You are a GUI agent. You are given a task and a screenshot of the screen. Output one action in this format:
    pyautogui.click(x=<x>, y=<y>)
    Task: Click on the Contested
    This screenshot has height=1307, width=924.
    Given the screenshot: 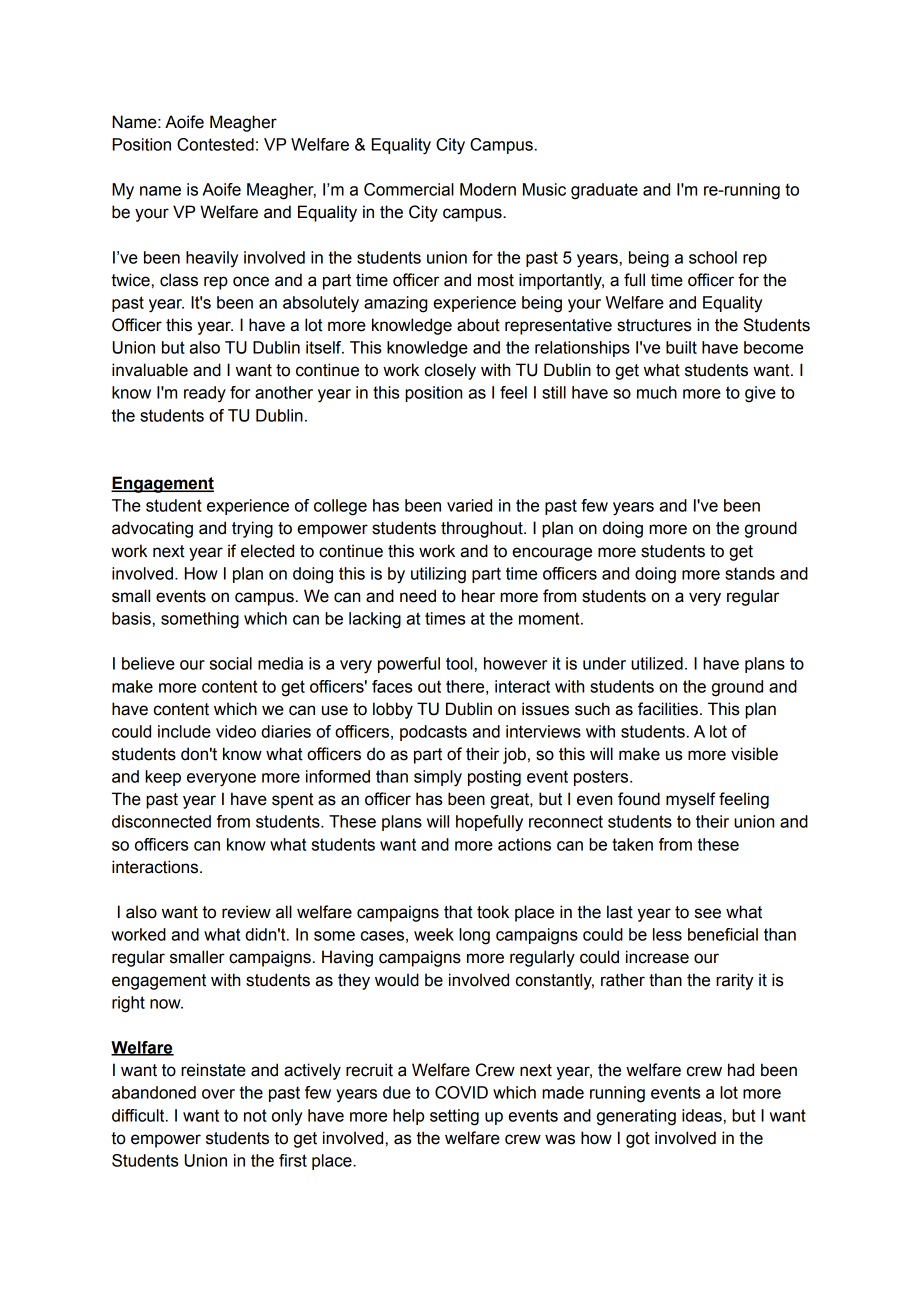 What is the action you would take?
    pyautogui.click(x=215, y=144)
